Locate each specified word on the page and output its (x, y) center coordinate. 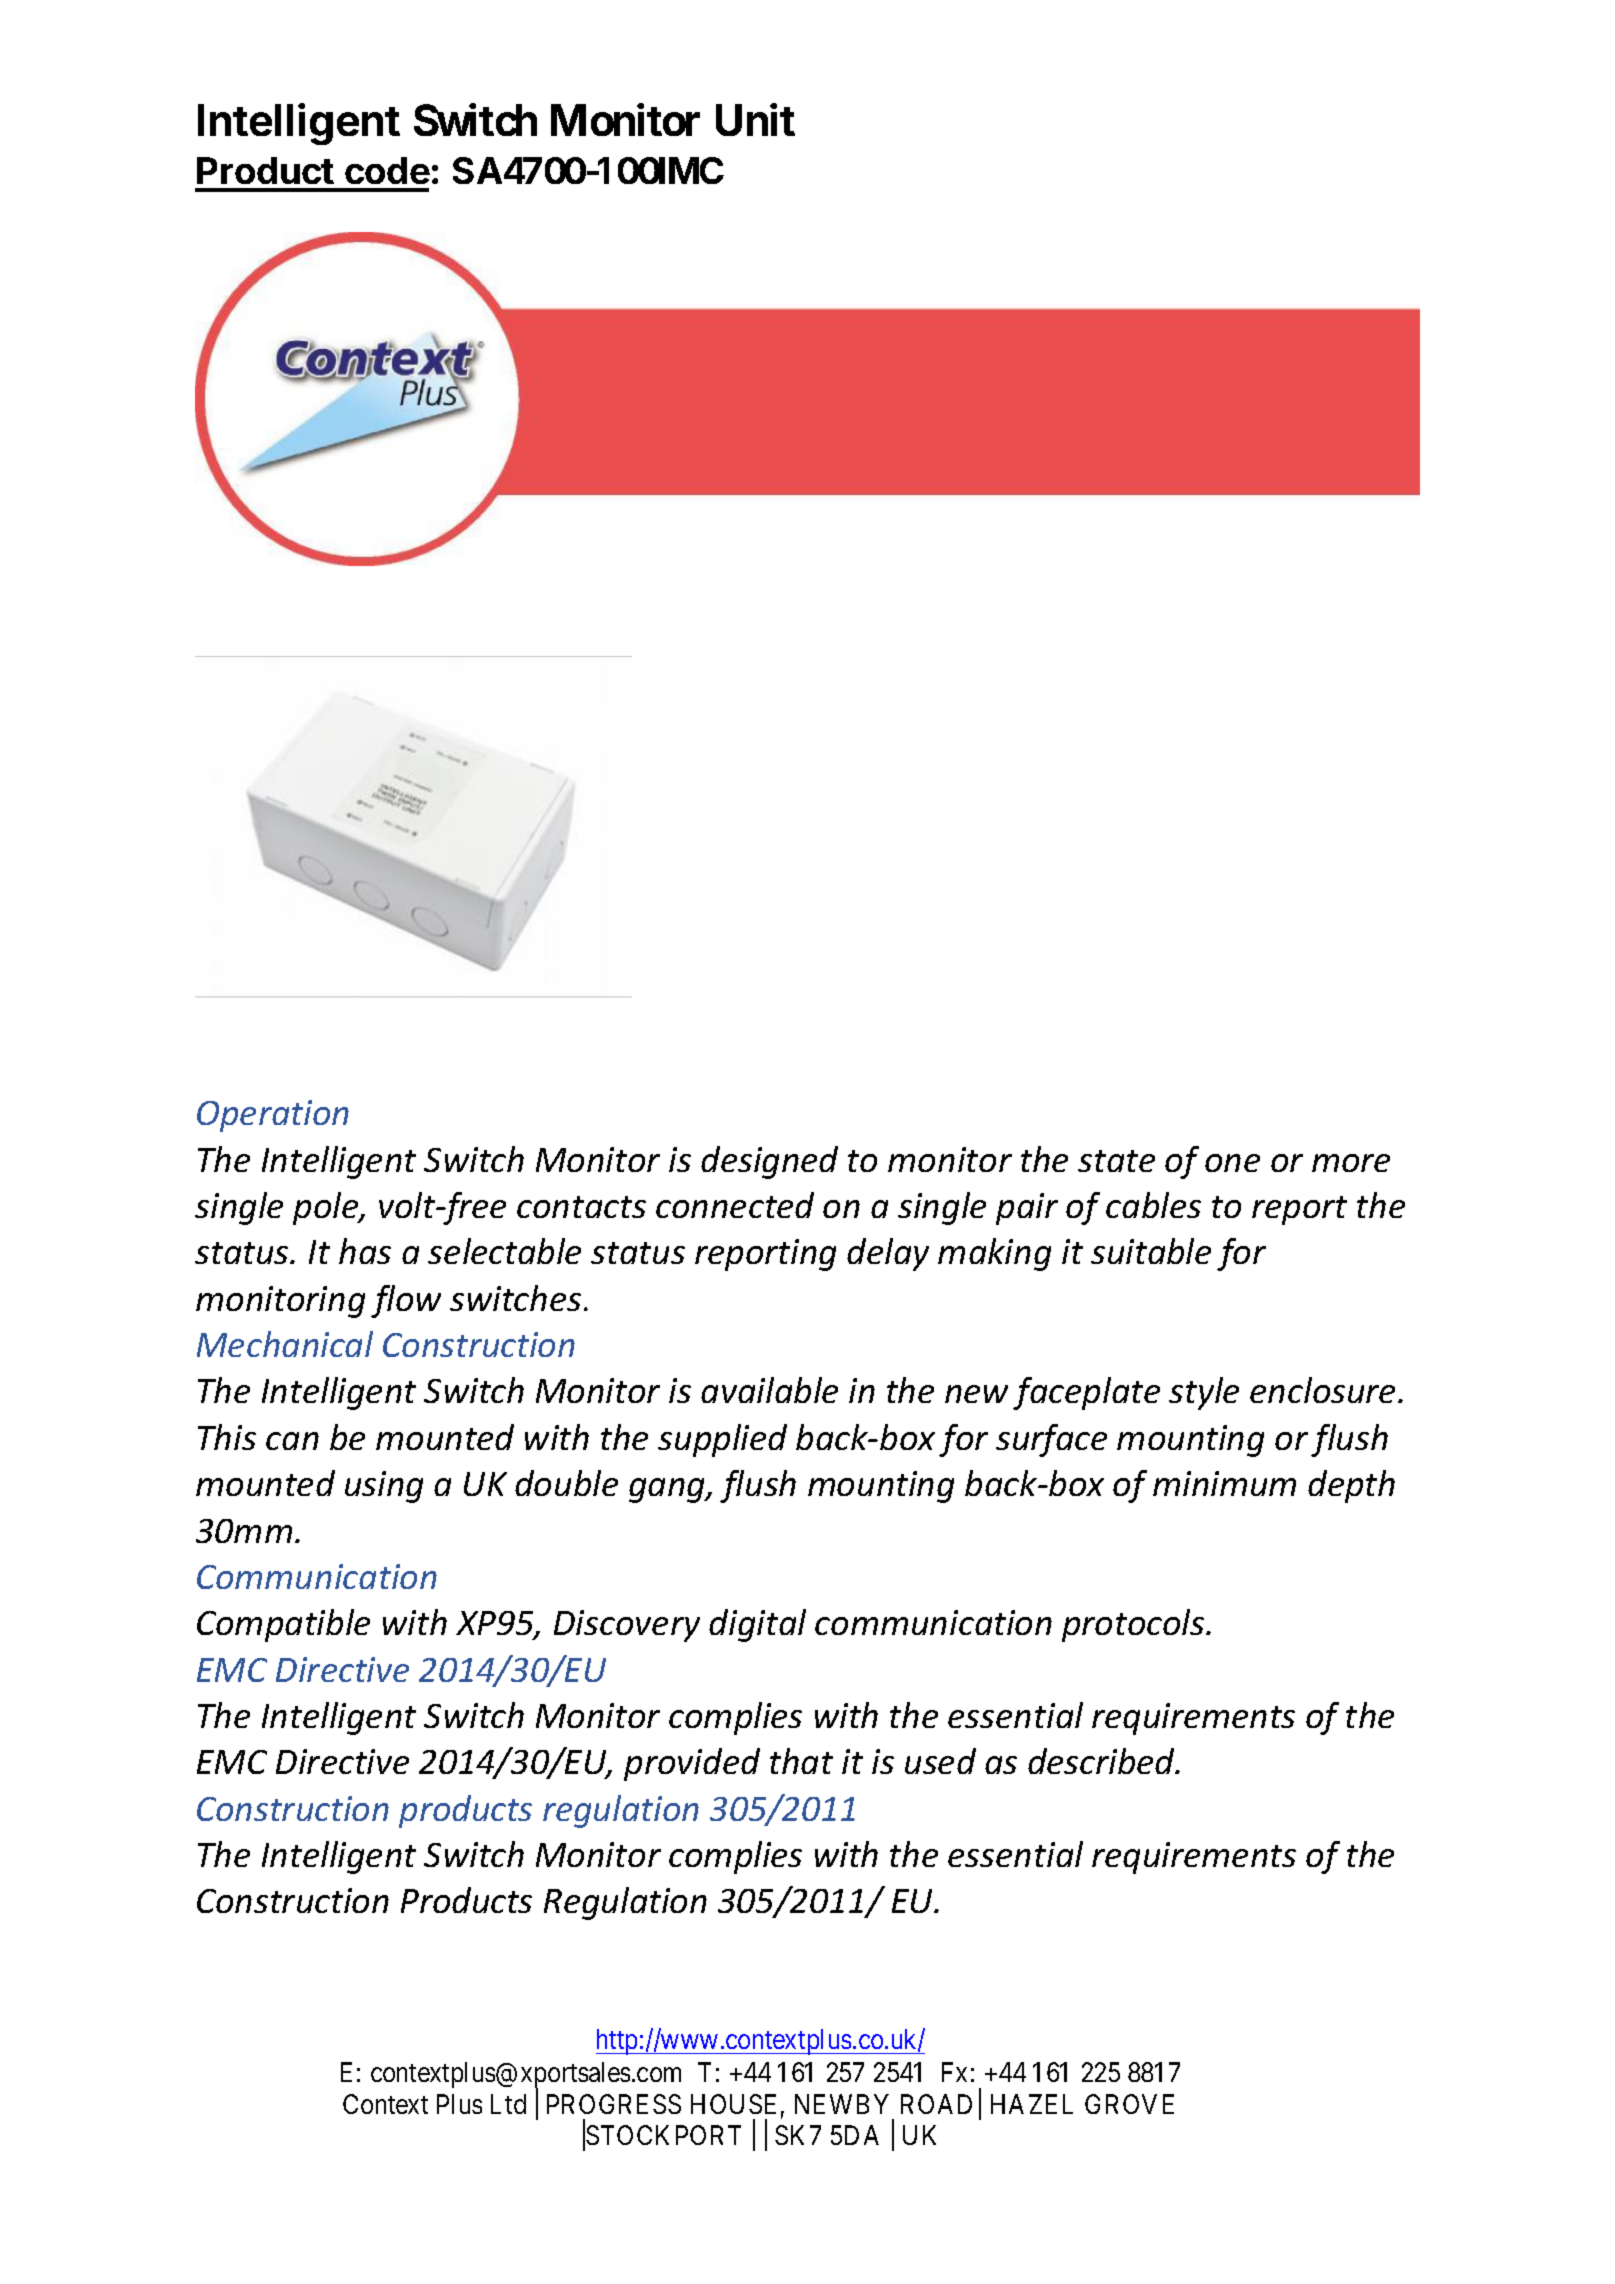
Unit (755, 120)
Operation (273, 1116)
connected (735, 1205)
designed (769, 1162)
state (1116, 1161)
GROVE (1129, 2104)
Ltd (508, 2104)
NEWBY (842, 2104)
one (1232, 1163)
